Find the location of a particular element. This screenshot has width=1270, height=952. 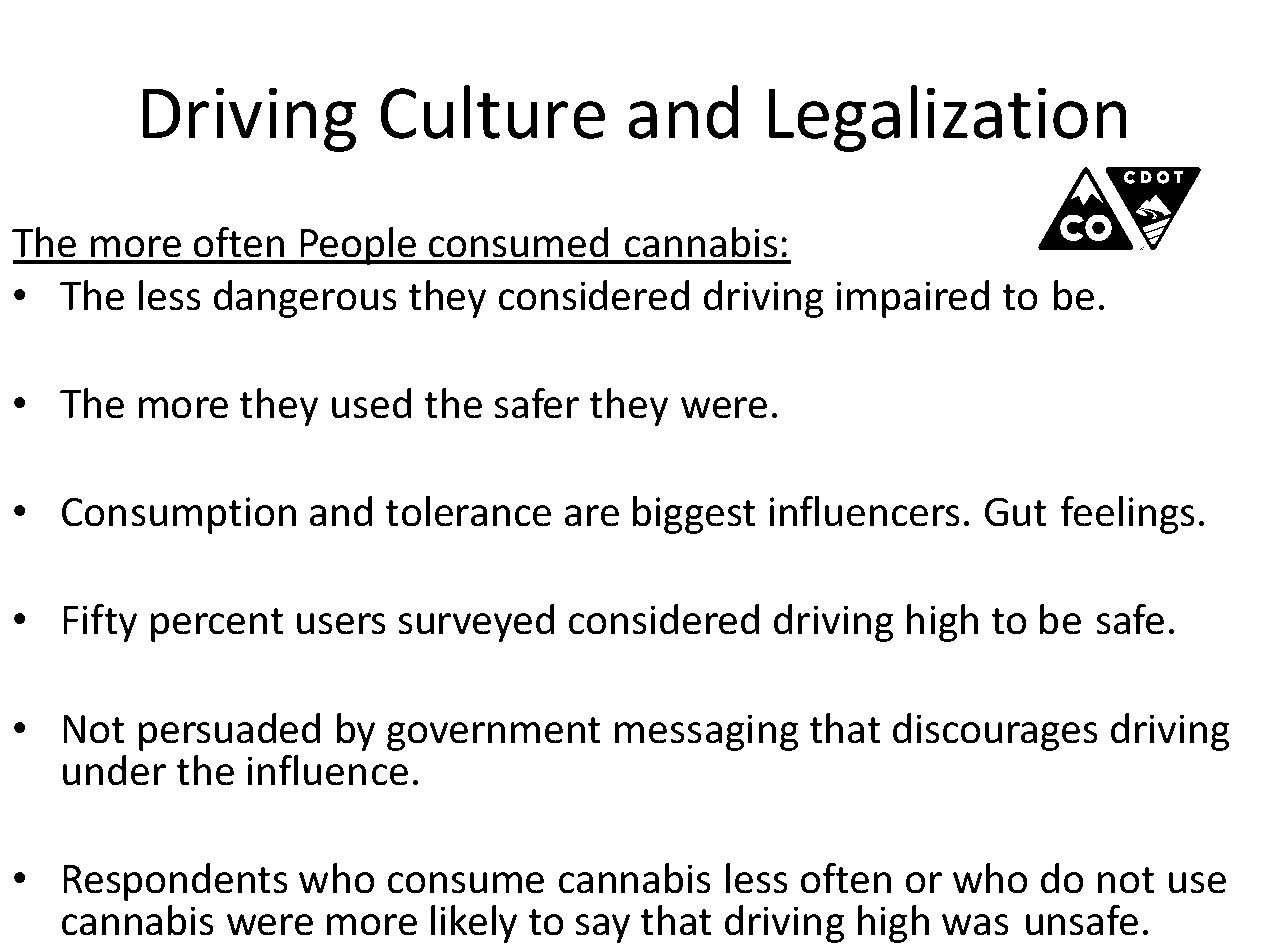

surveyed is located at coordinates (476, 623).
